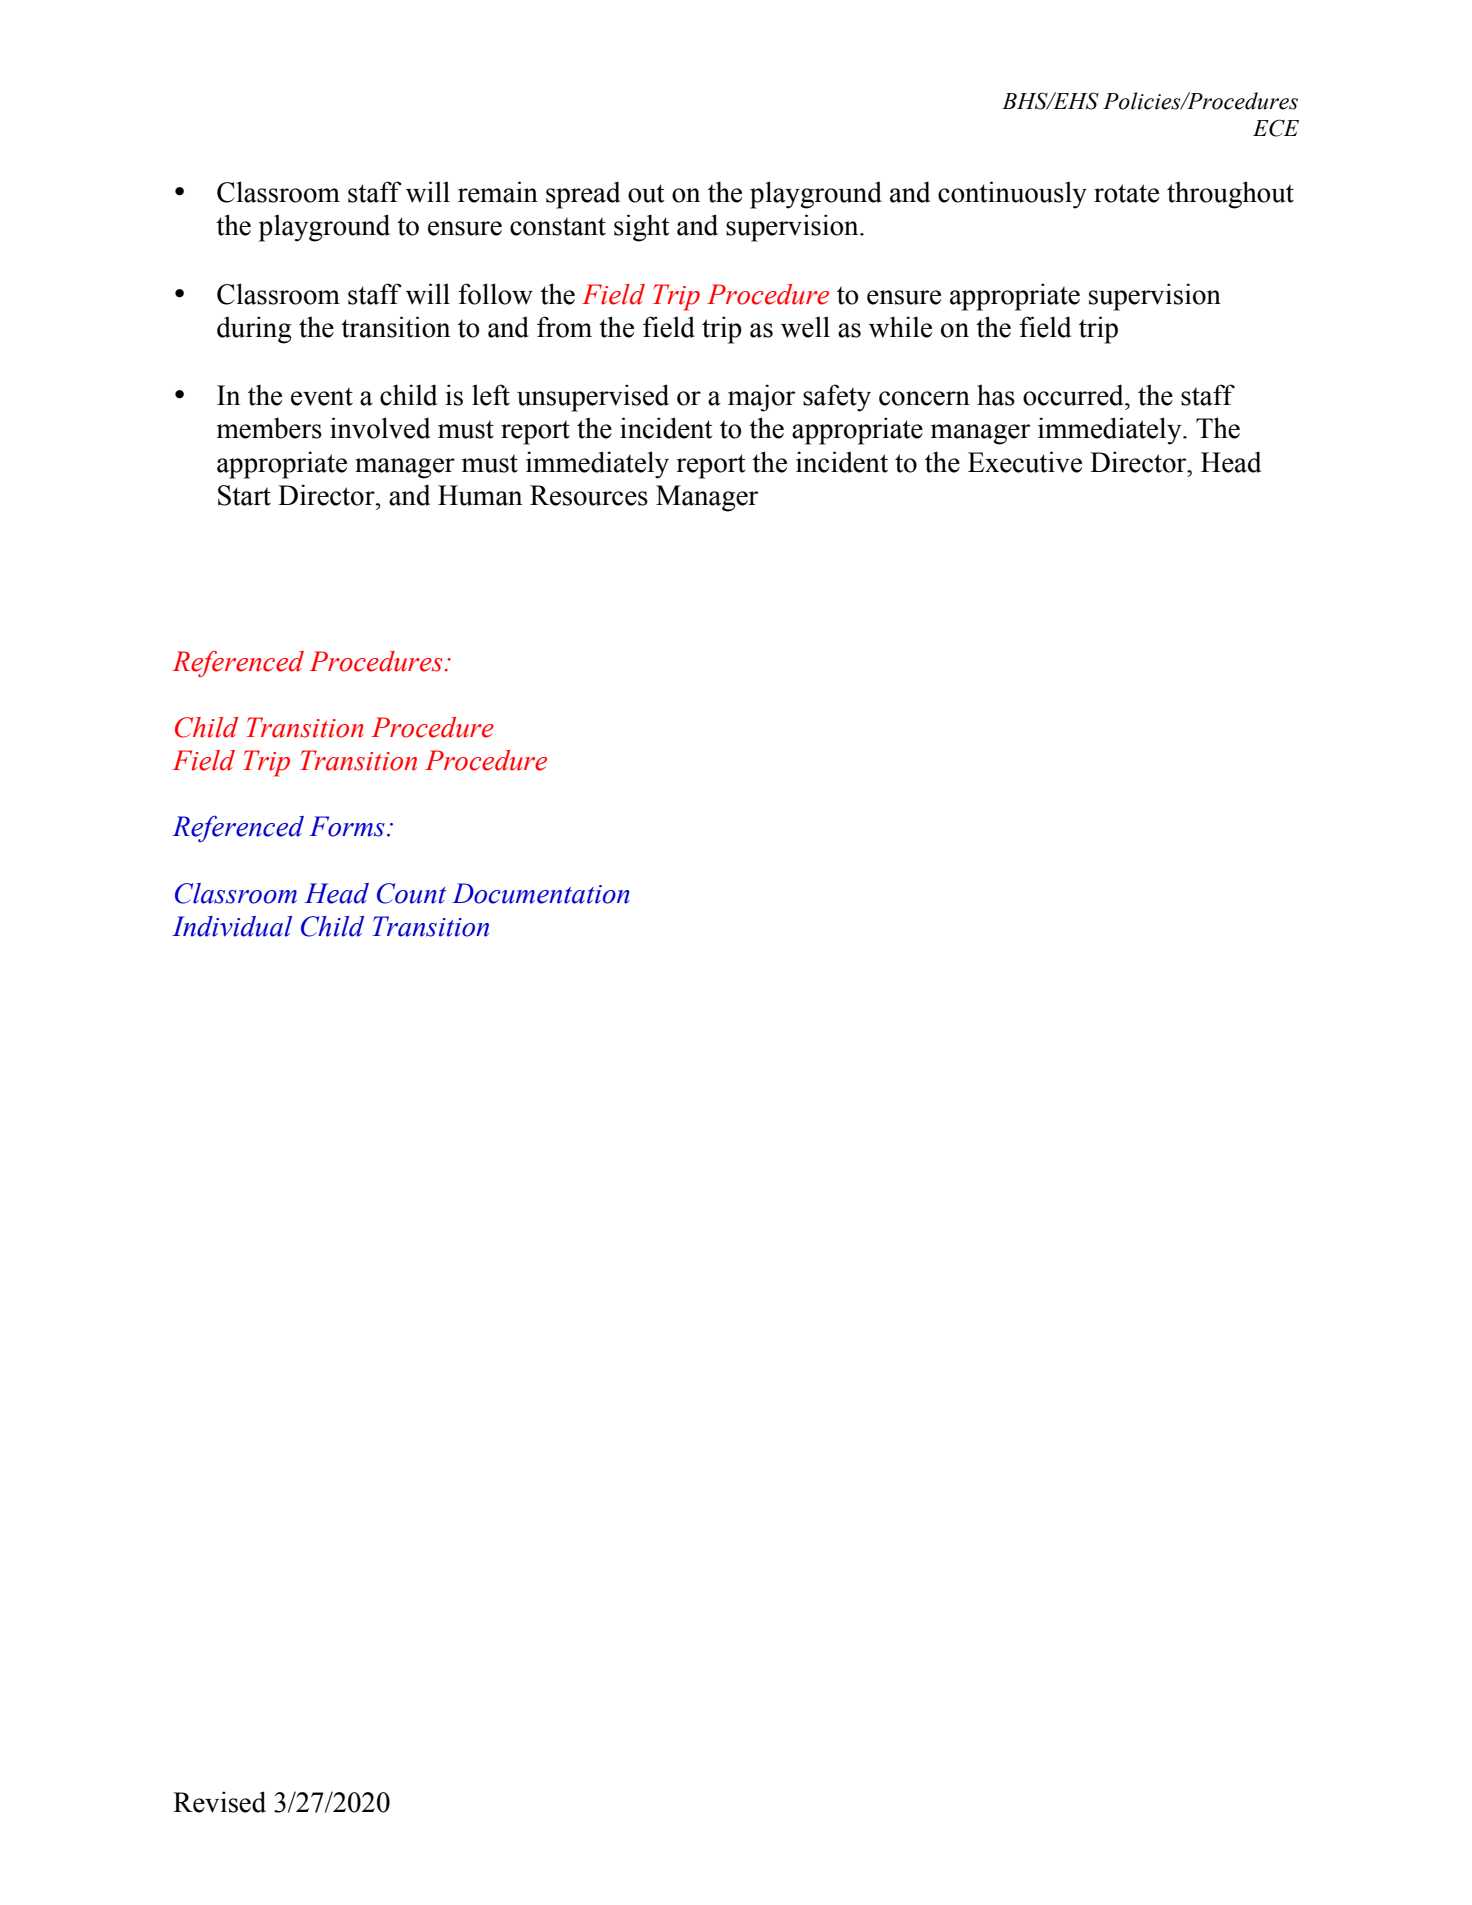  What do you see at coordinates (924, 398) in the page?
I see `concern` at bounding box center [924, 398].
